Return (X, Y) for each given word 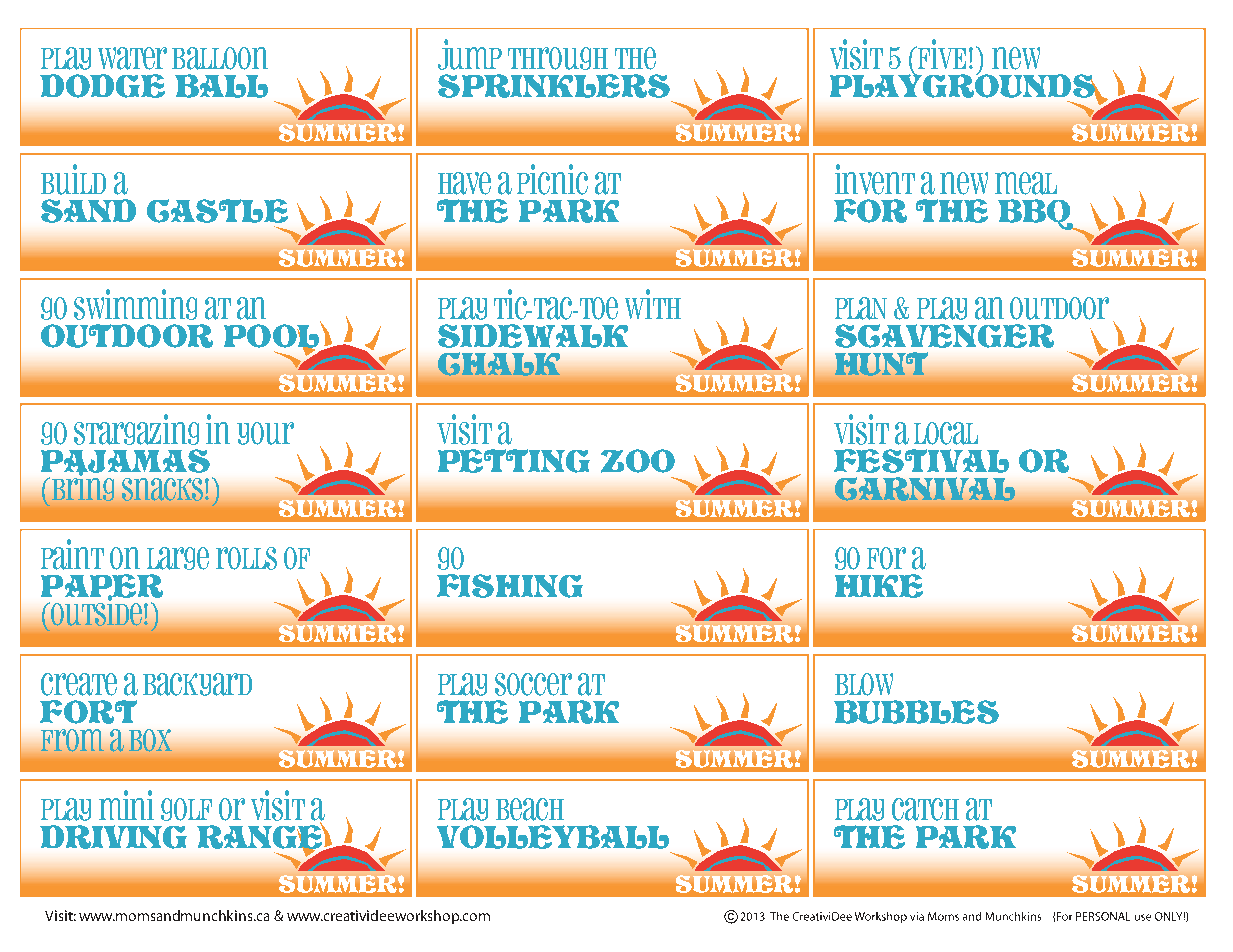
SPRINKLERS (554, 86)
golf (186, 809)
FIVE (941, 54)
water (132, 58)
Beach (530, 809)
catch (925, 809)
